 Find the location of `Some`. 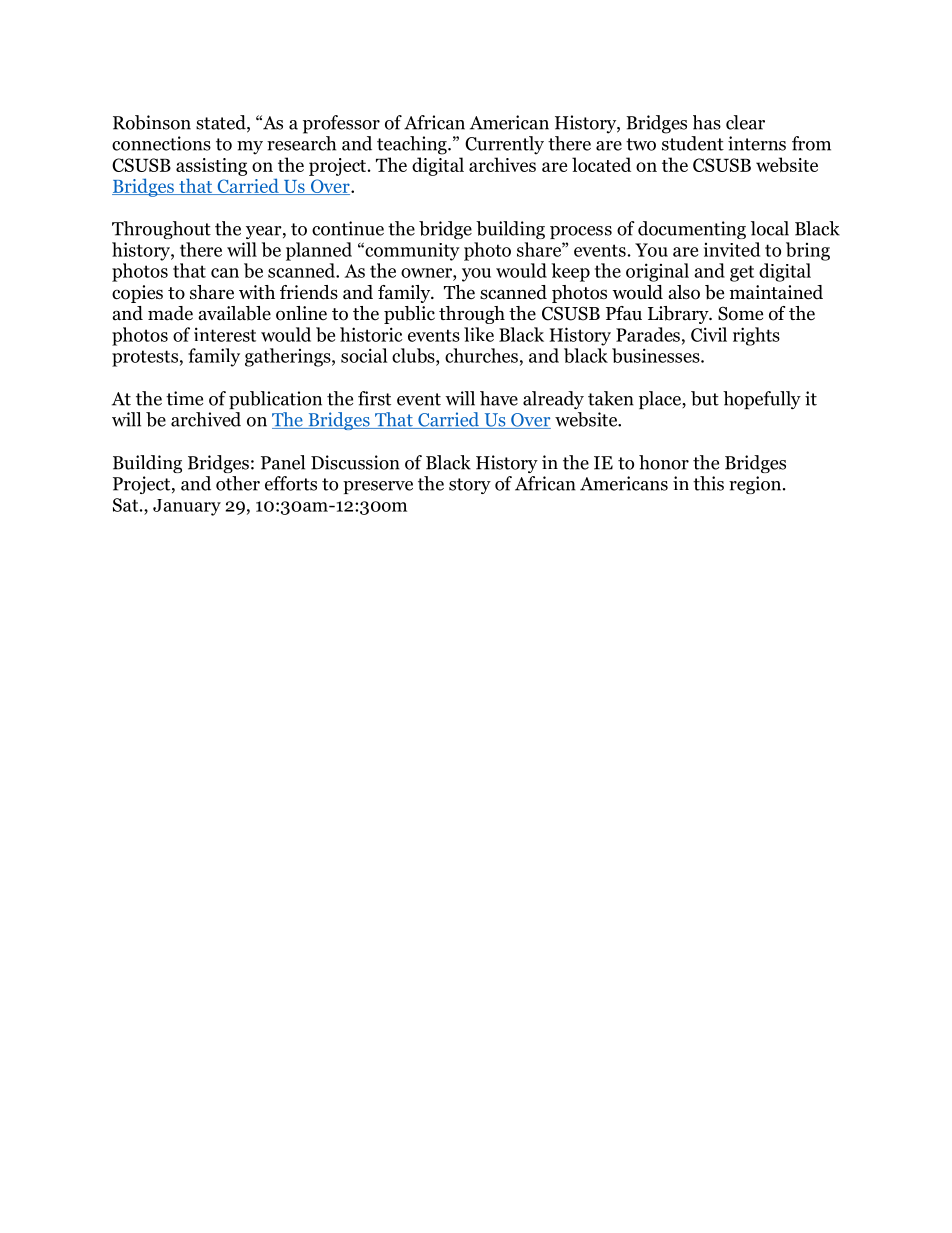

Some is located at coordinates (740, 313).
